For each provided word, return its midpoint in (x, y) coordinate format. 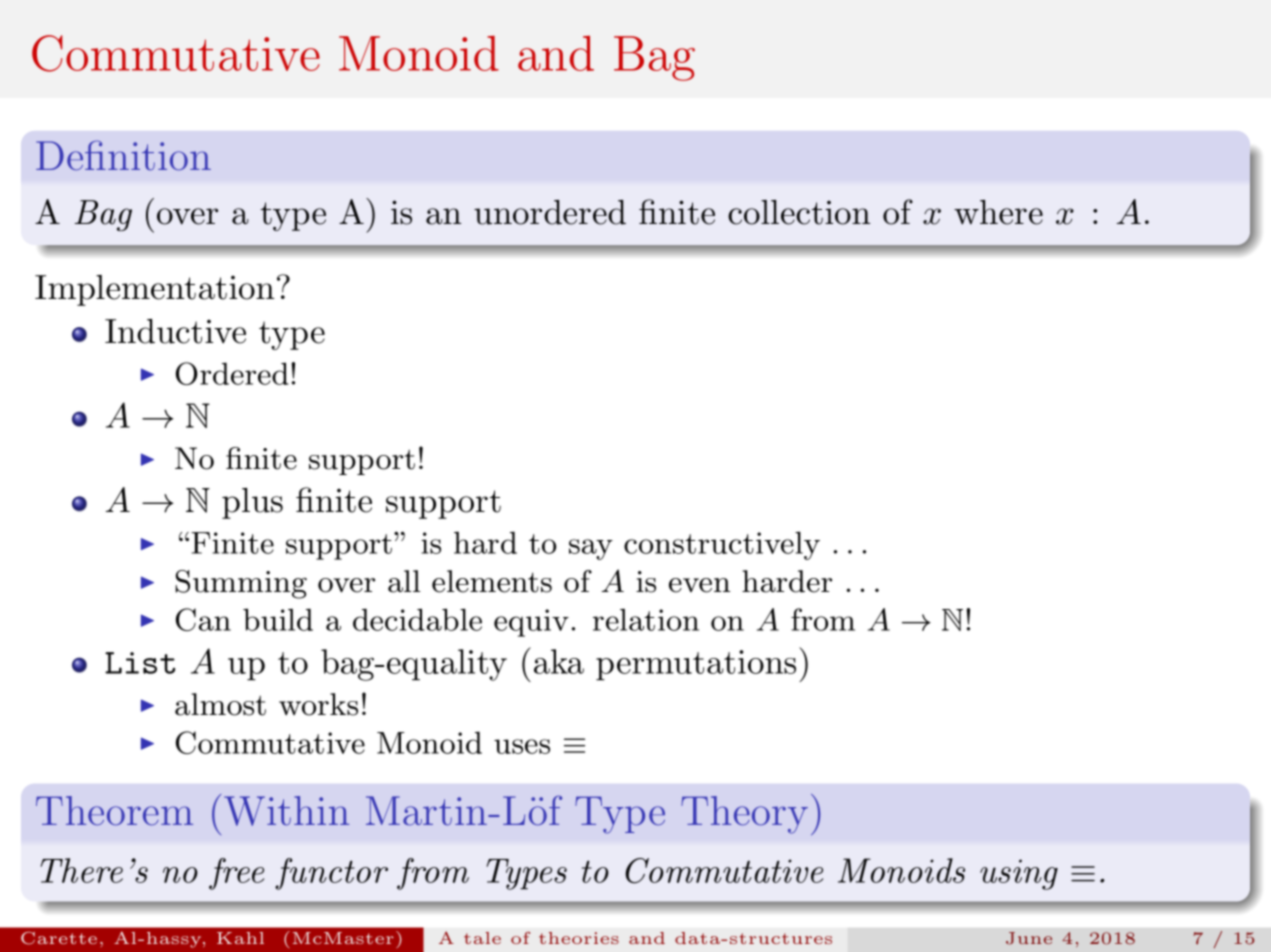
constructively (722, 545)
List (140, 663)
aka (559, 661)
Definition (123, 155)
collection (799, 212)
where (998, 212)
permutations (696, 665)
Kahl (240, 938)
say (591, 549)
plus (252, 503)
